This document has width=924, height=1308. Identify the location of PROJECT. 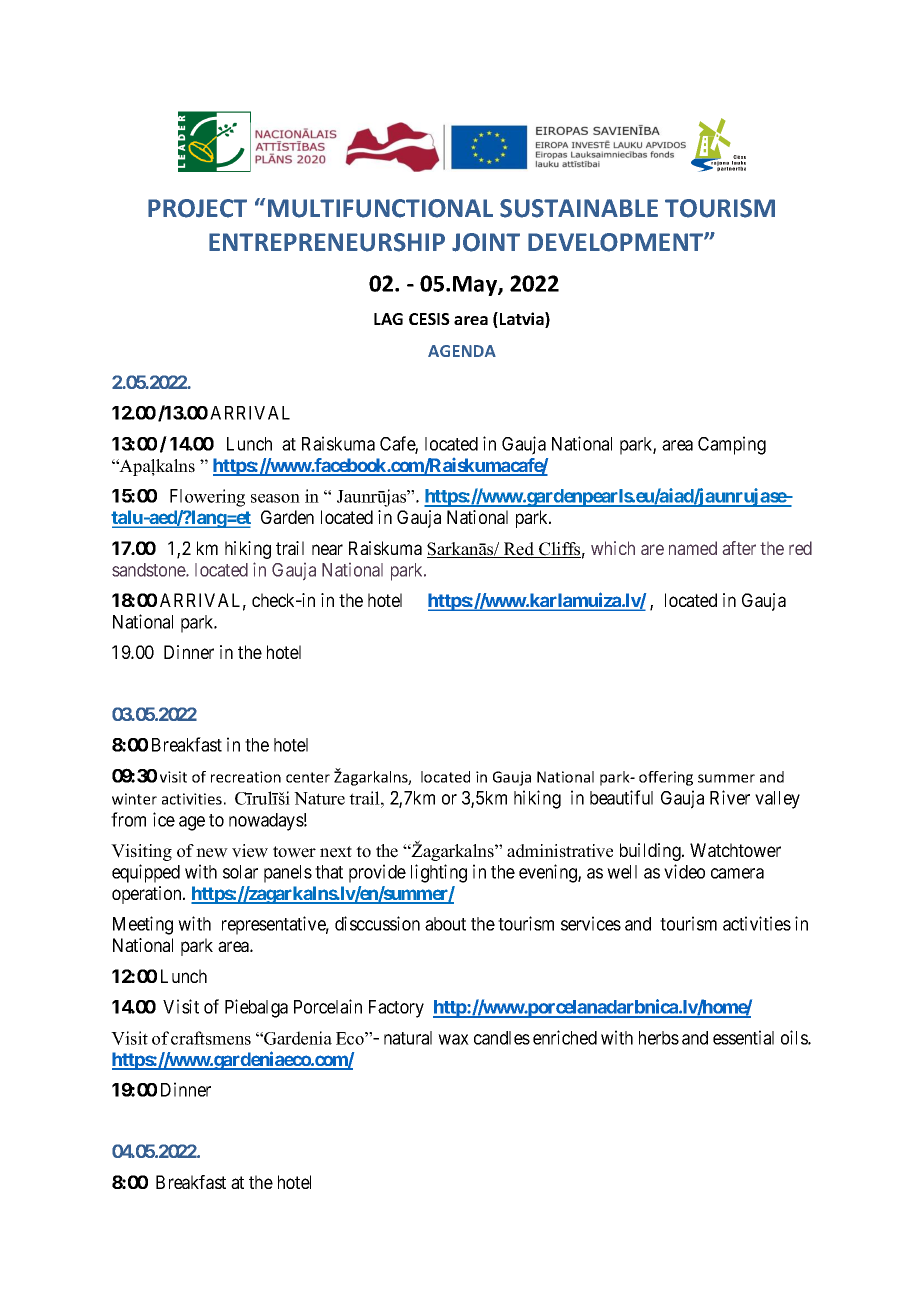
(197, 208).
